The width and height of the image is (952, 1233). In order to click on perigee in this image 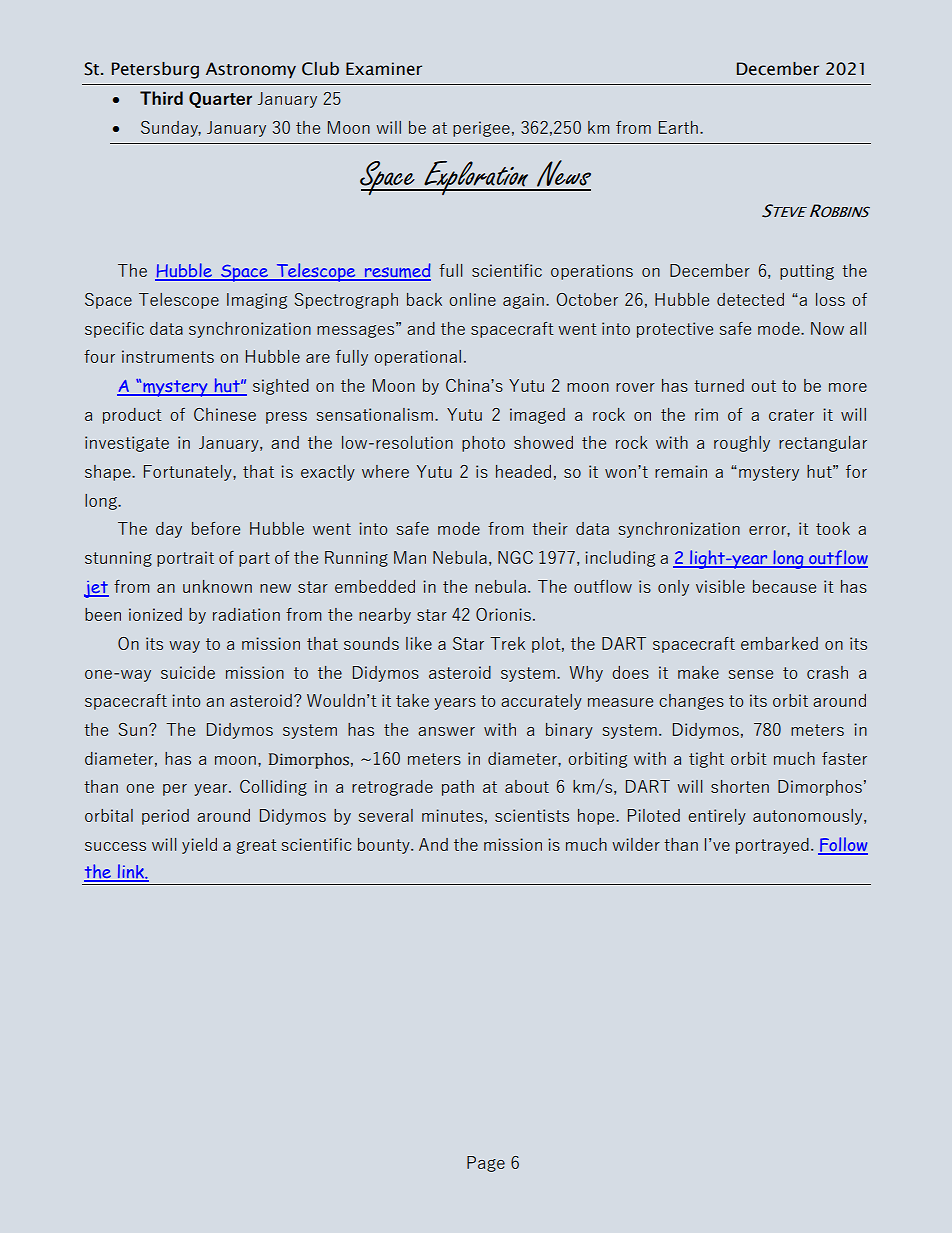, I will do `click(481, 129)`.
